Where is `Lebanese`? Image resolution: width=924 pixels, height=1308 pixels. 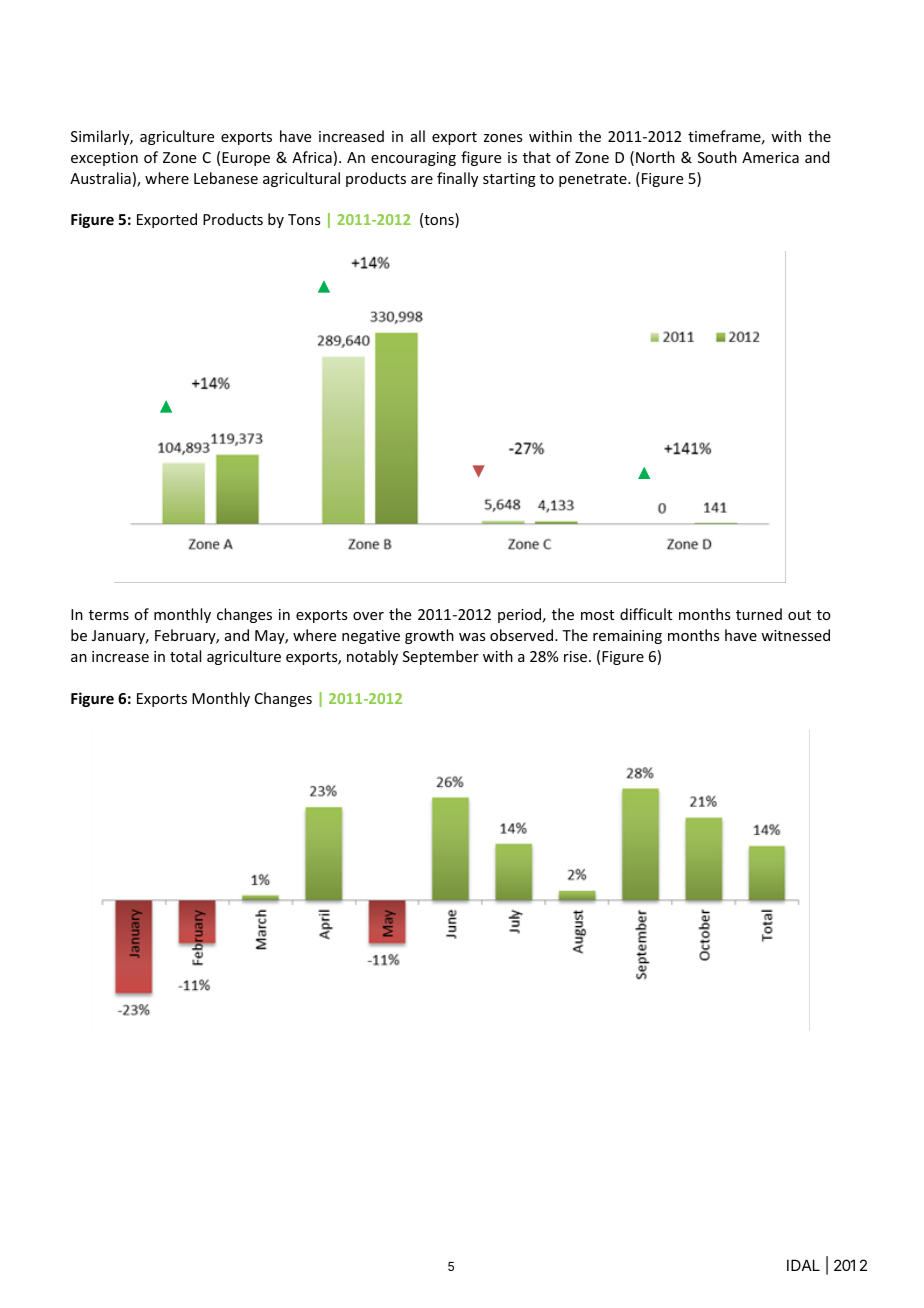
Lebanese is located at coordinates (226, 178).
